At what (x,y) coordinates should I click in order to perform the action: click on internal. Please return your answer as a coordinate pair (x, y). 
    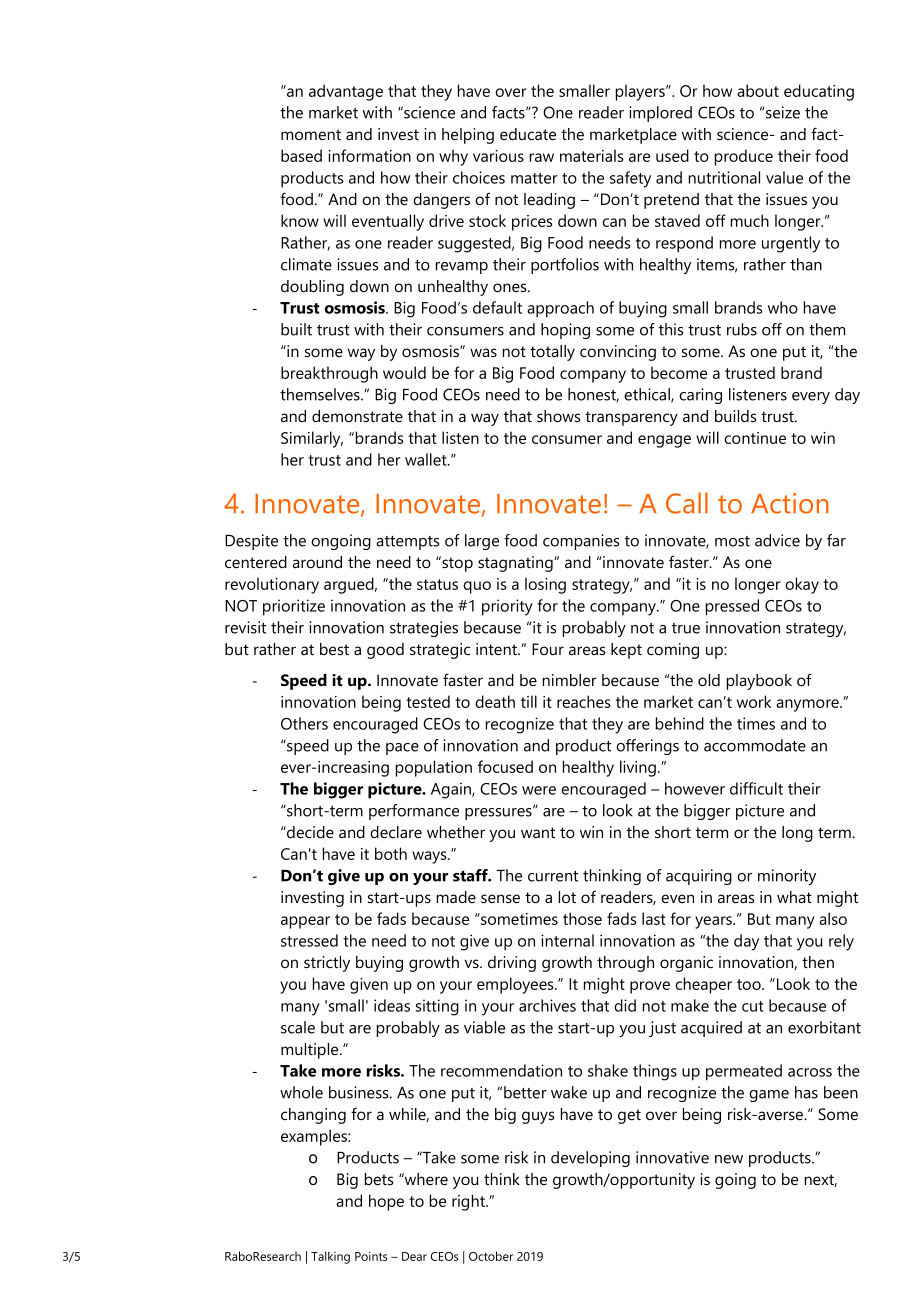
    Looking at the image, I should click on (567, 940).
